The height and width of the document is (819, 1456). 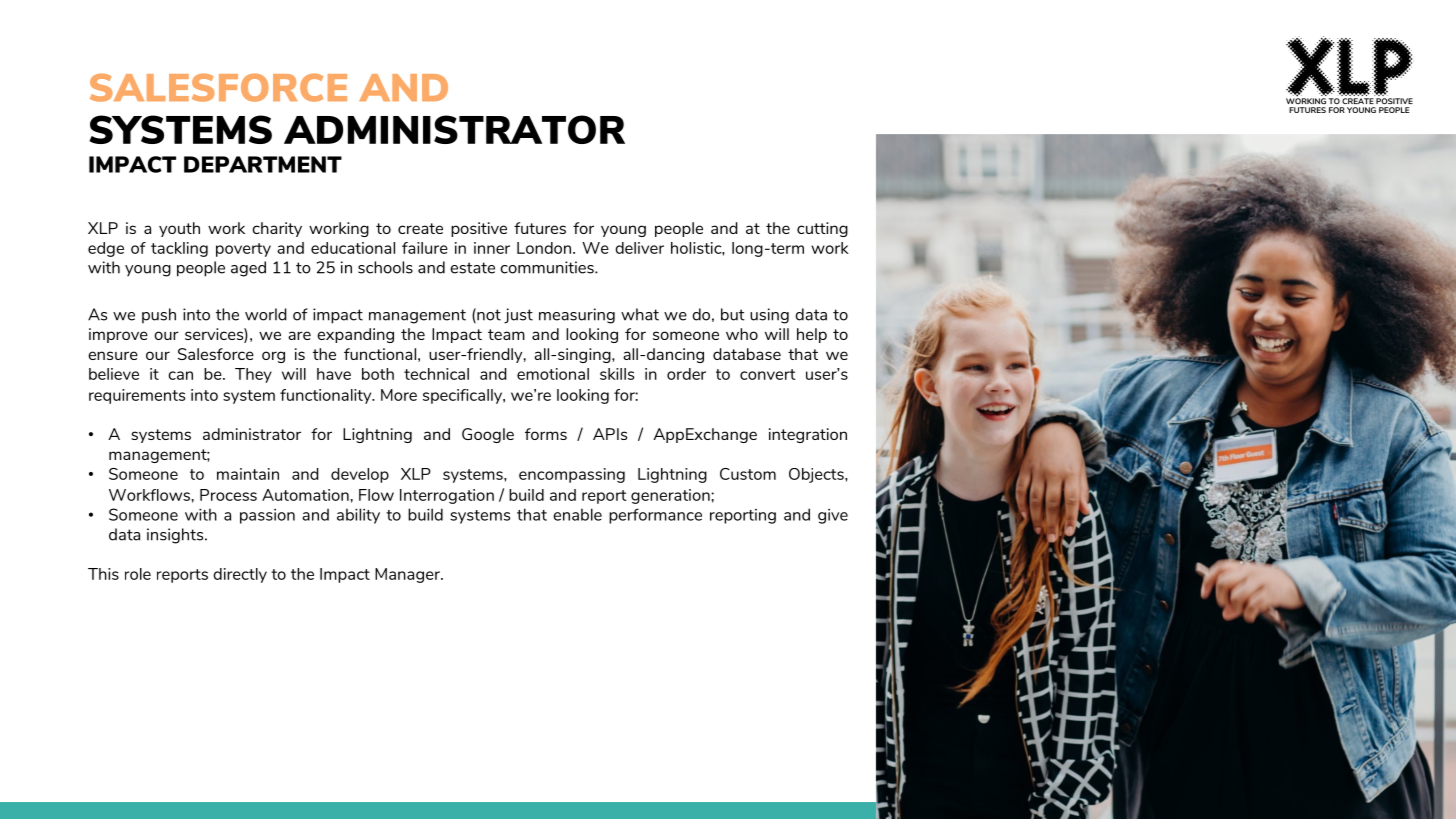 What do you see at coordinates (138, 574) in the document?
I see `role` at bounding box center [138, 574].
